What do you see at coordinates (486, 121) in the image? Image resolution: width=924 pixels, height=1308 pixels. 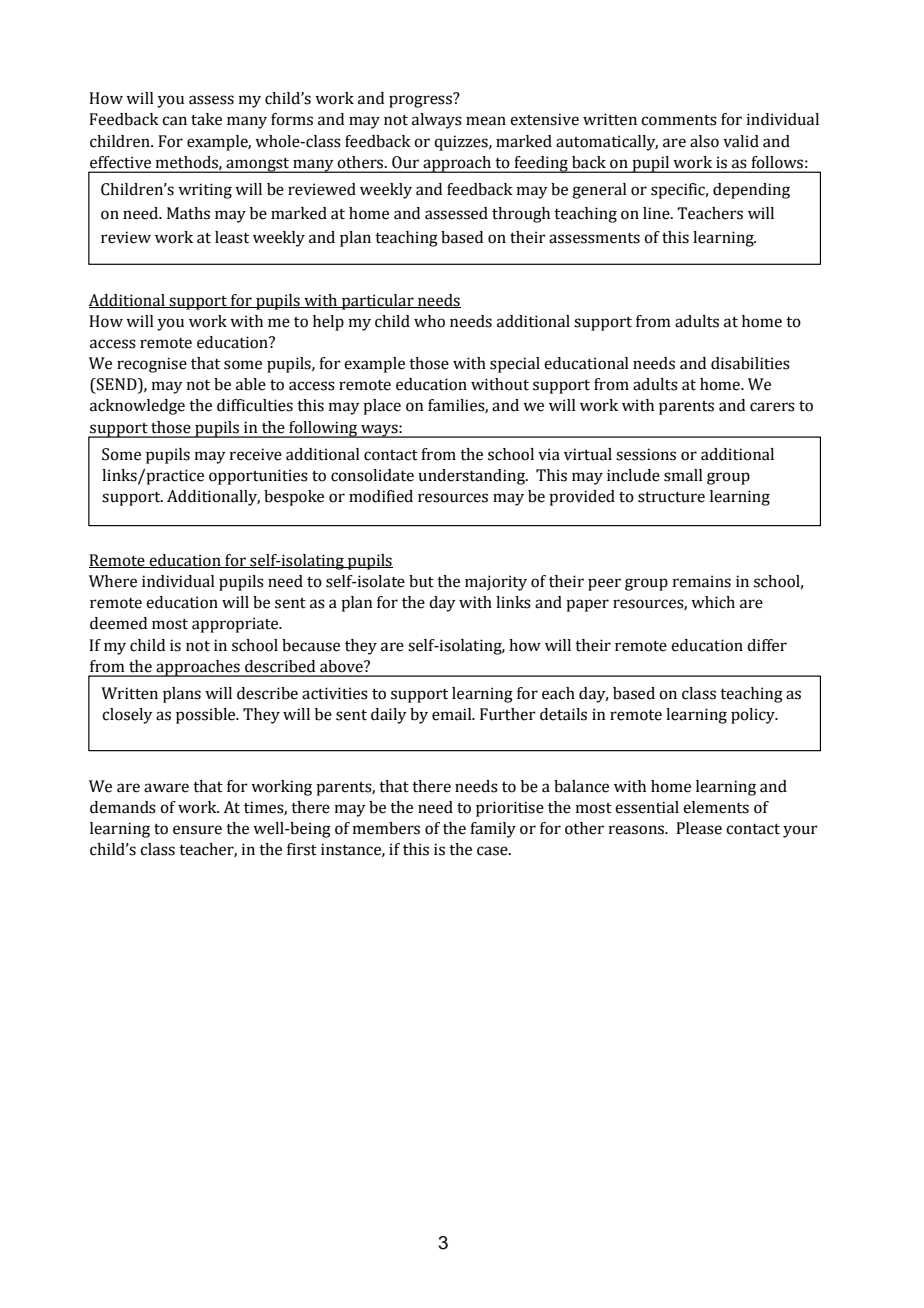 I see `mean` at bounding box center [486, 121].
